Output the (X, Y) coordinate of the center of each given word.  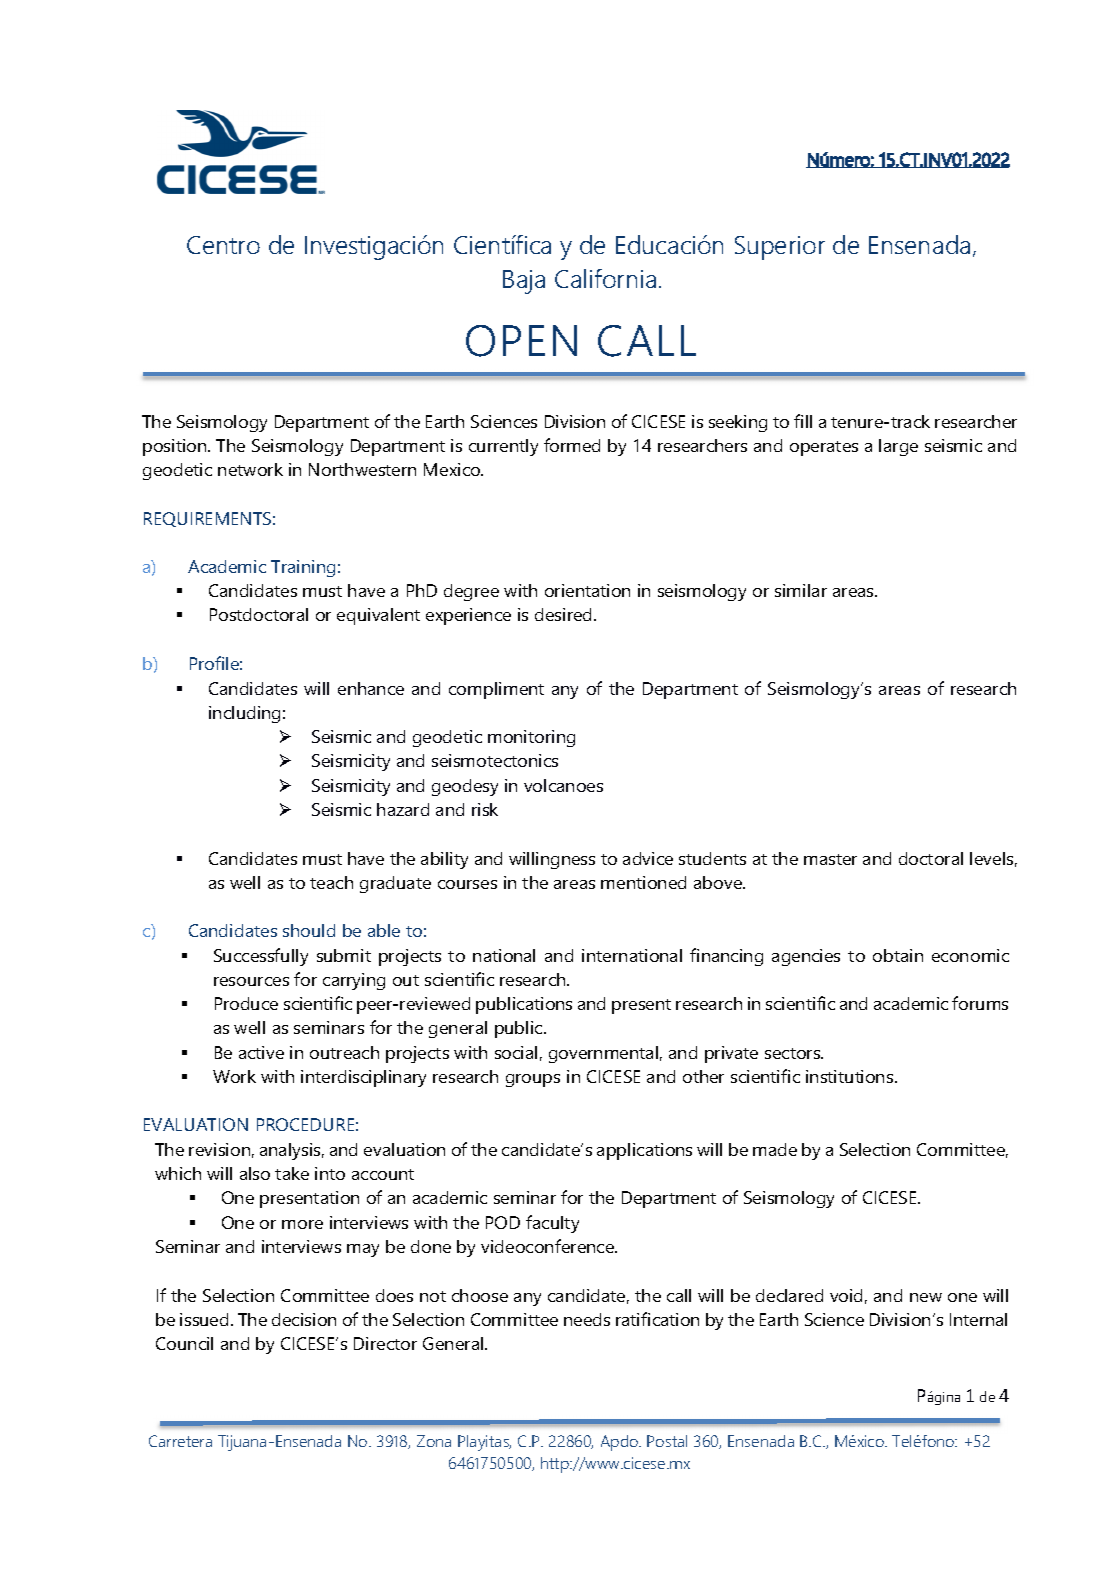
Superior (780, 248)
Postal (667, 1441)
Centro (223, 245)
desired (565, 614)
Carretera (180, 1441)
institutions (851, 1076)
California (605, 278)
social (516, 1052)
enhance (371, 688)
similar (801, 590)
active (261, 1052)
